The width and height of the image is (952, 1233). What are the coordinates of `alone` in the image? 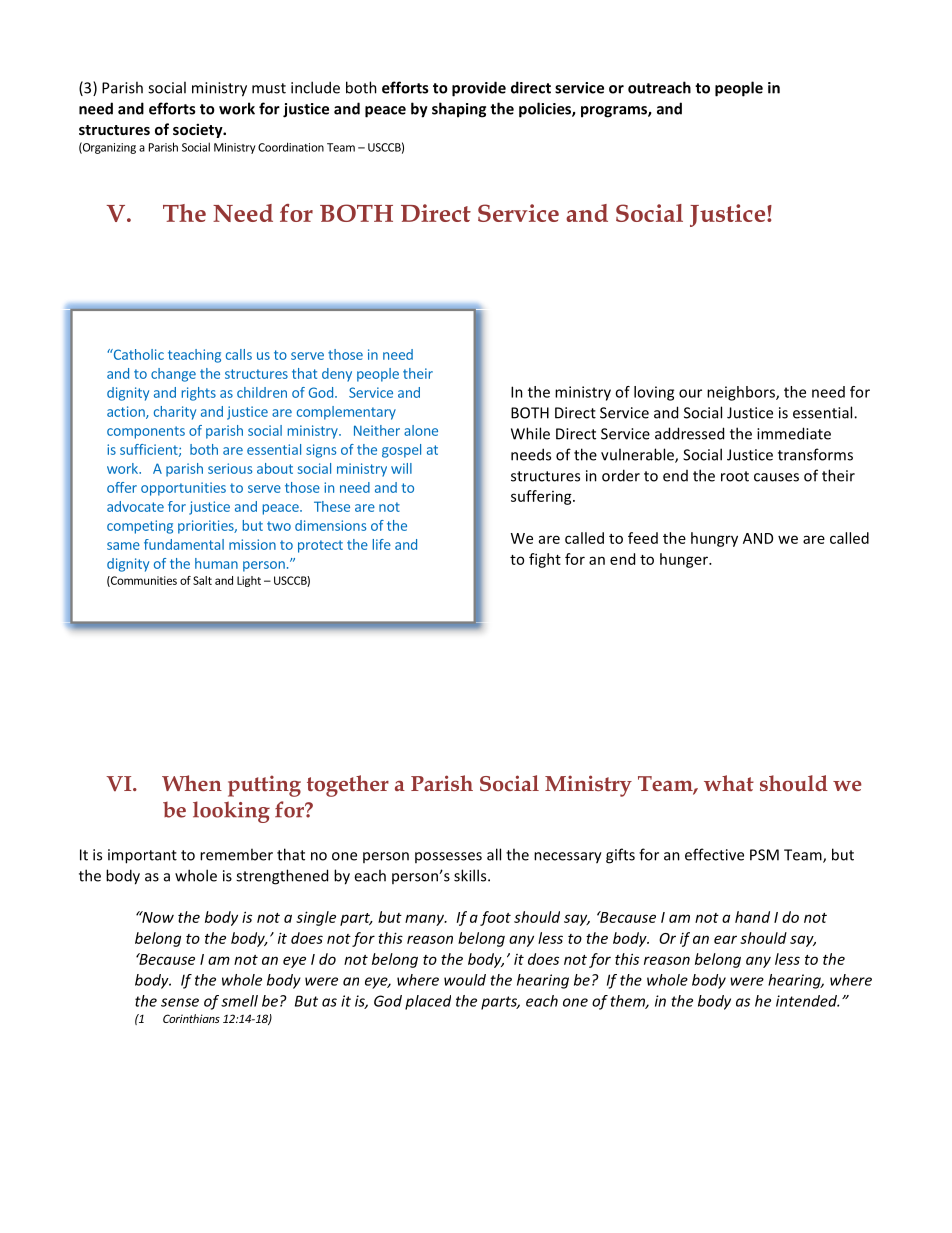 It's located at (421, 430).
